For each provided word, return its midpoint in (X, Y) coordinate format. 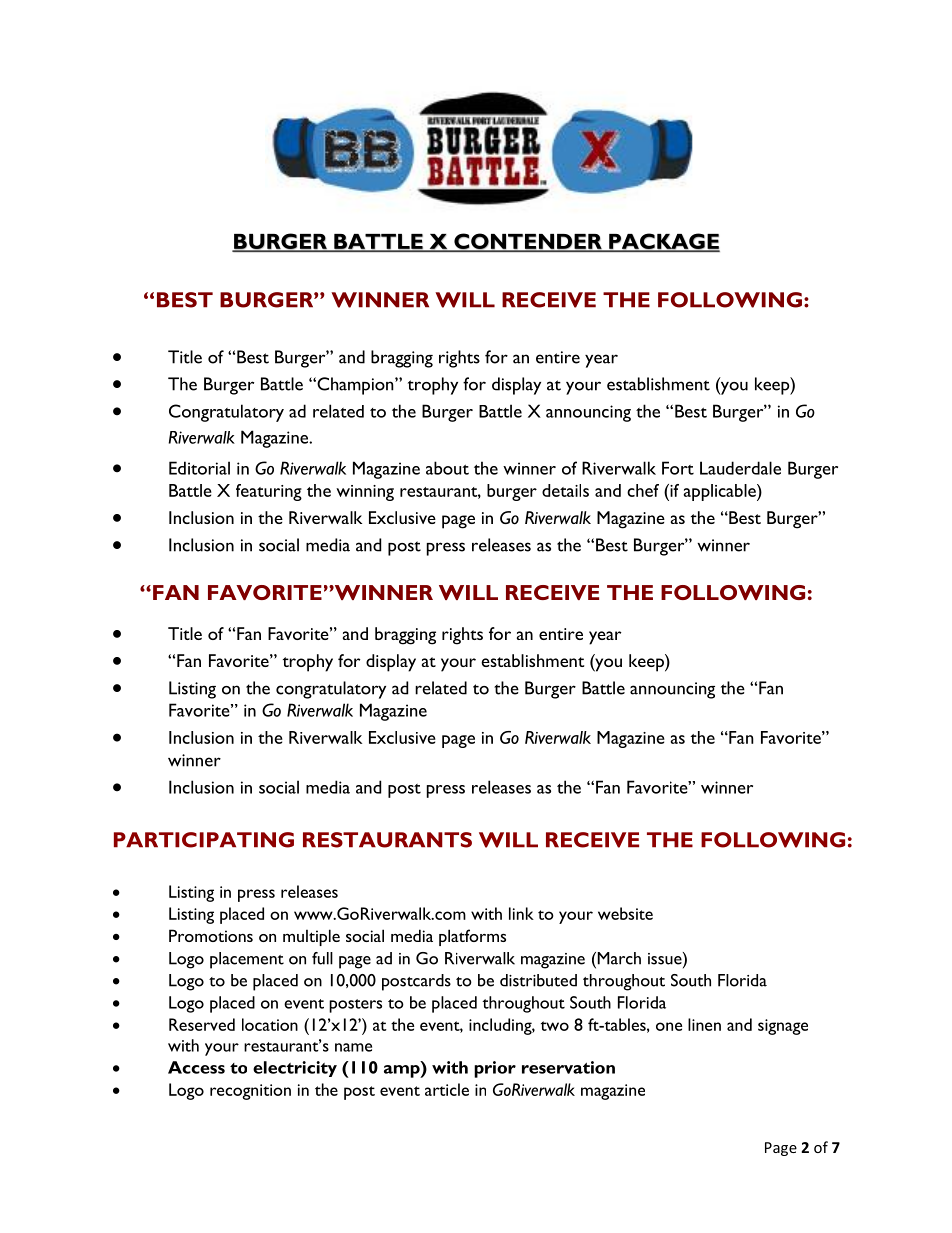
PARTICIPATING (204, 840)
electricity (295, 1069)
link (521, 913)
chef (643, 490)
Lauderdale (740, 468)
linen (704, 1024)
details (565, 490)
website (625, 913)
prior (495, 1069)
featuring (269, 492)
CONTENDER (528, 242)
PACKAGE (663, 242)
